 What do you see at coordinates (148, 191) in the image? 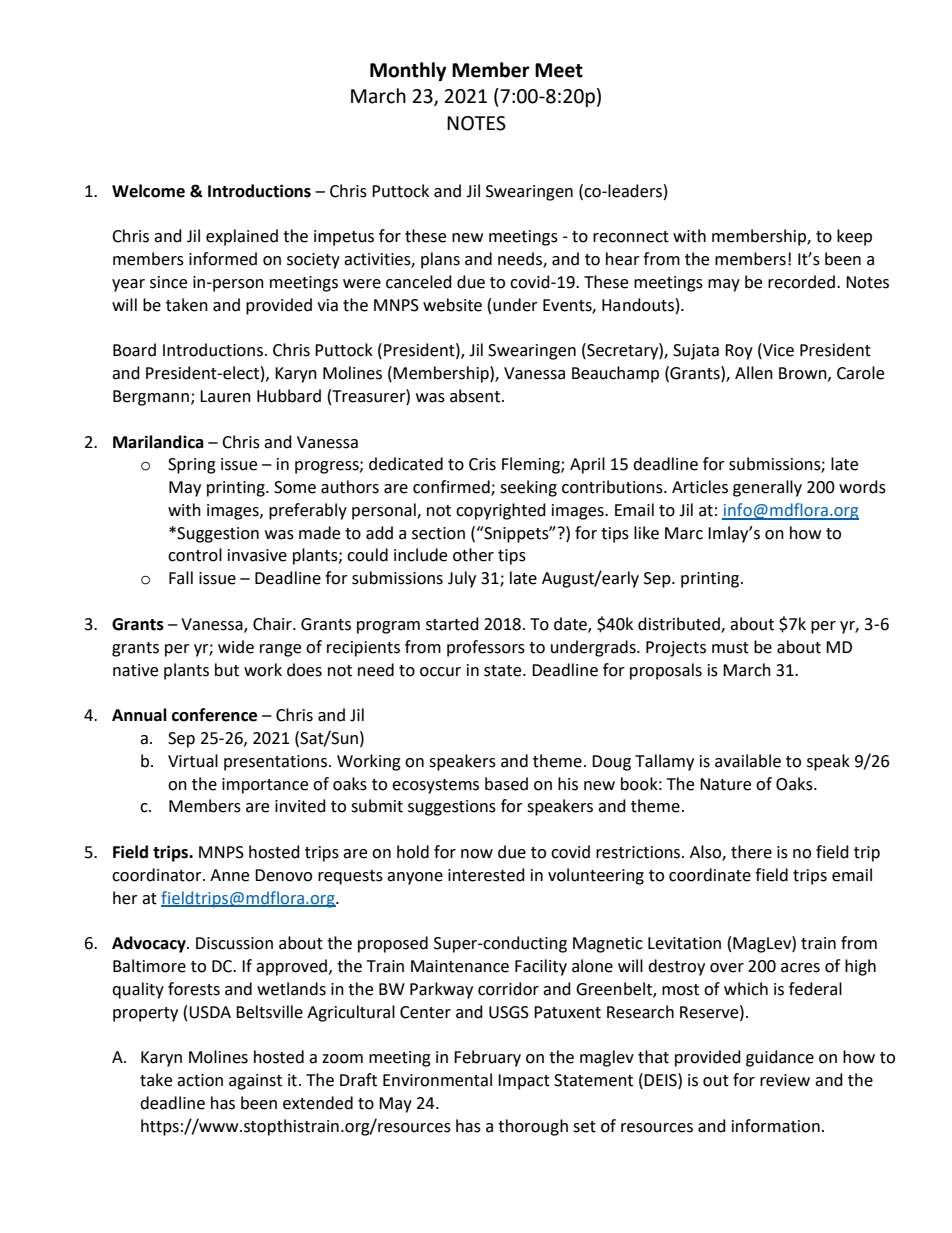
I see `Welcome` at bounding box center [148, 191].
